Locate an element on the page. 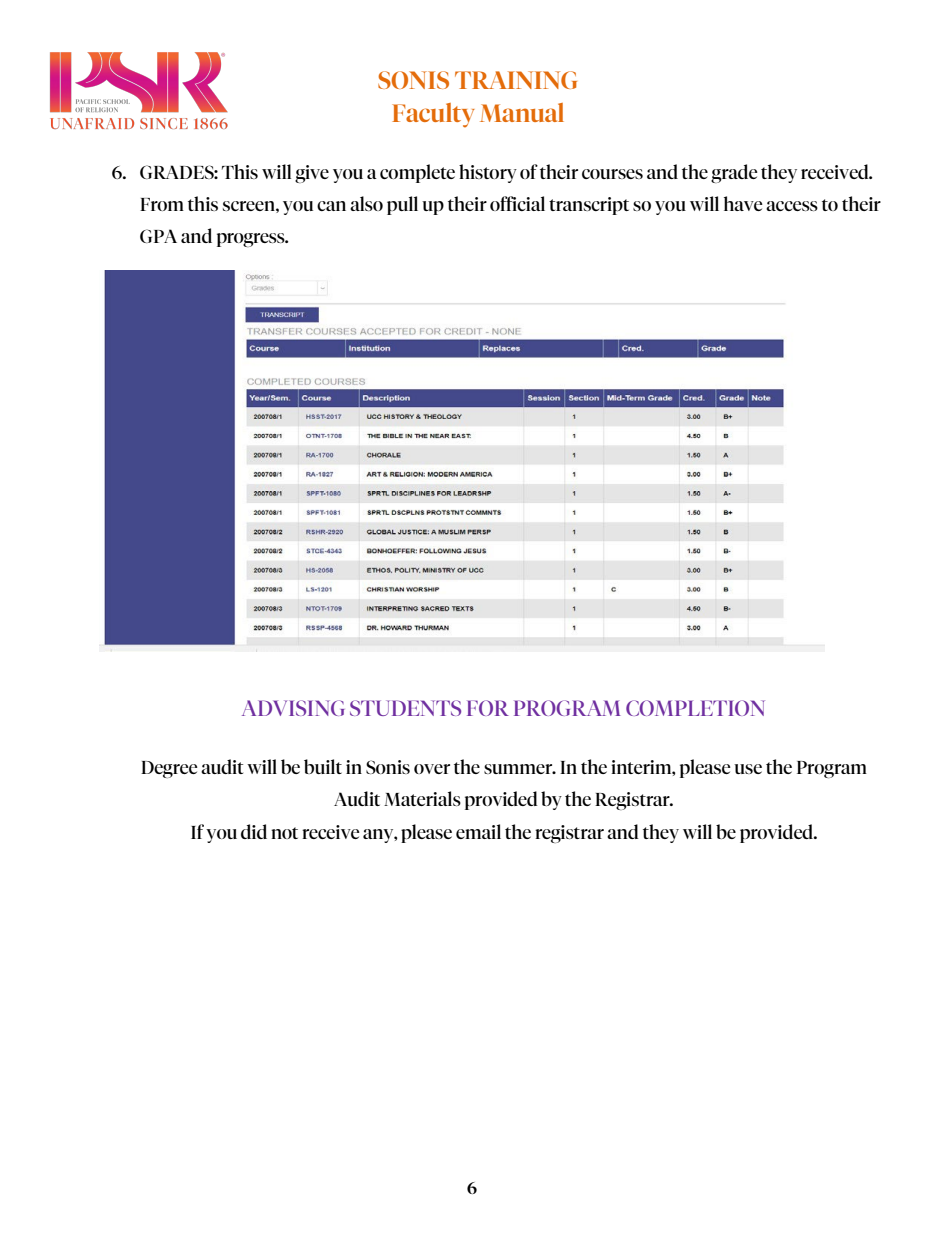 The image size is (952, 1233). ADVISING is located at coordinates (293, 708).
